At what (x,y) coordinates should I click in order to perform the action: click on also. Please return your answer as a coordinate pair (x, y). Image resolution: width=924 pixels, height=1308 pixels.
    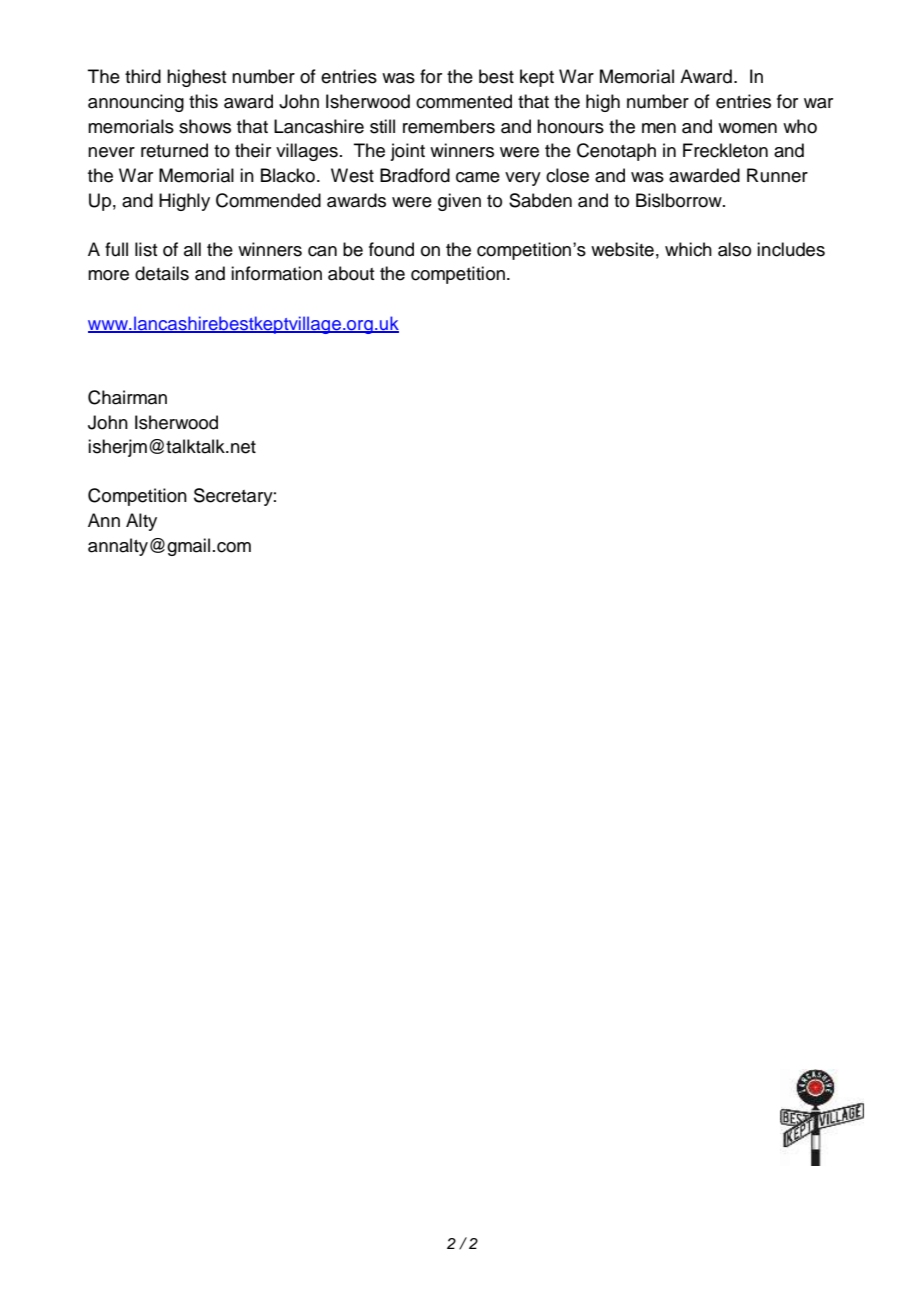
    Looking at the image, I should click on (734, 249).
